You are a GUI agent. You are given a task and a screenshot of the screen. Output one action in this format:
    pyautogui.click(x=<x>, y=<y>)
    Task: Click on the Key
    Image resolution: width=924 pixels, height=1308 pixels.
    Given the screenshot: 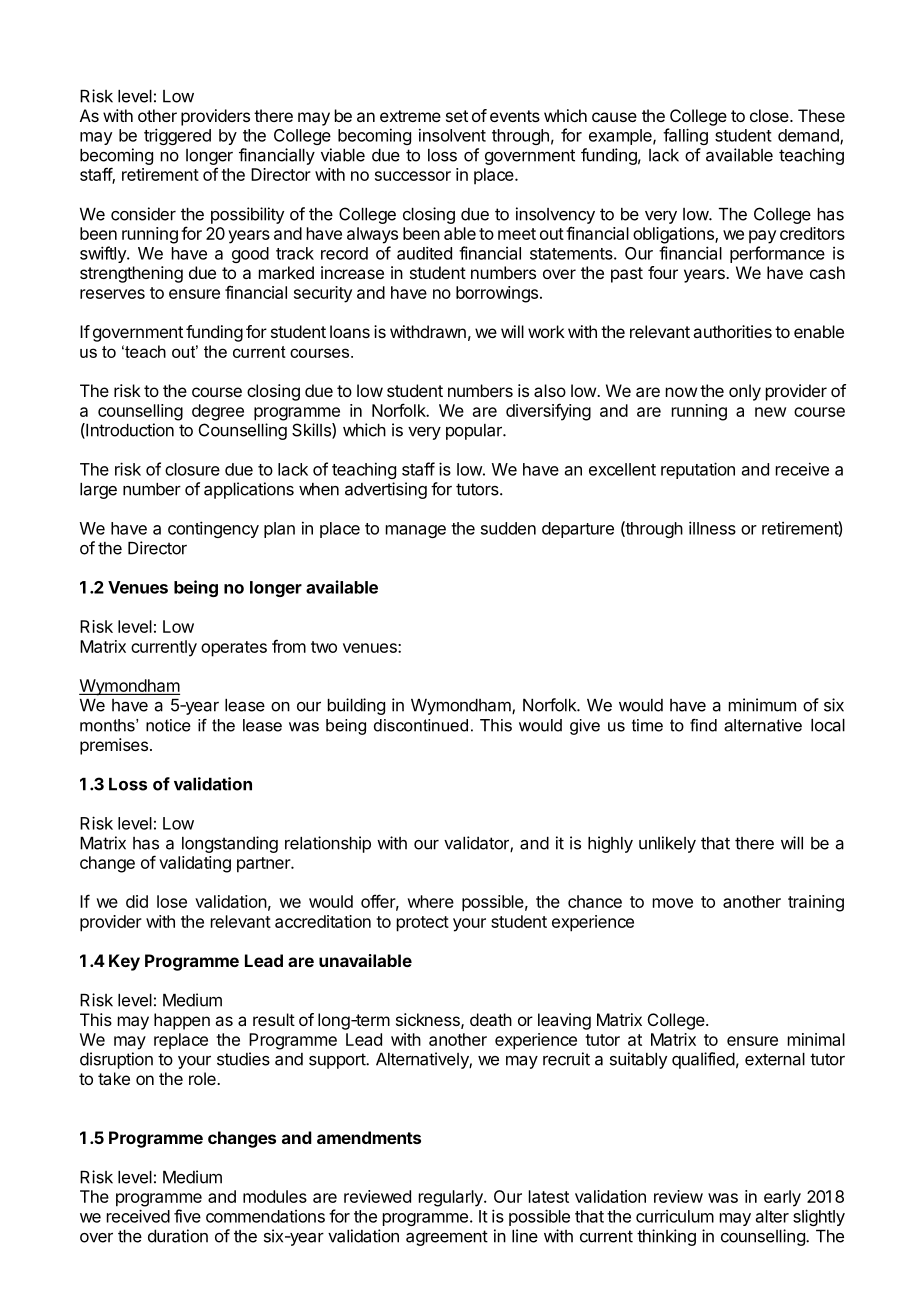 What is the action you would take?
    pyautogui.click(x=124, y=962)
